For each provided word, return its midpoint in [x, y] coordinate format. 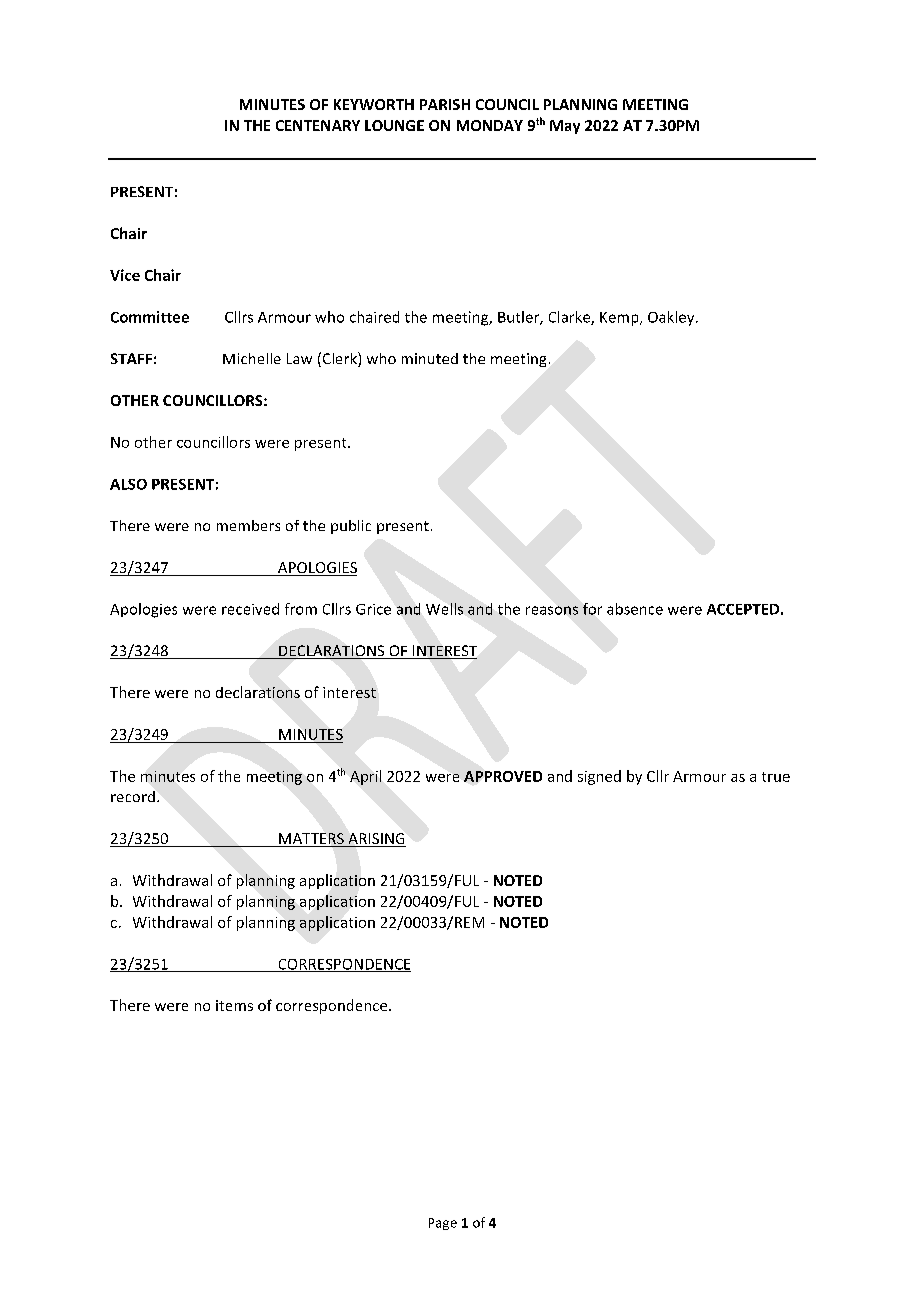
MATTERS [311, 840]
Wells [444, 609]
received [250, 609]
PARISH [445, 104]
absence [635, 609]
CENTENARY [318, 125]
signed [599, 777]
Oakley [672, 318]
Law [299, 358]
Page [443, 1224]
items [234, 1005]
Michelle [252, 358]
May [565, 127]
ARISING [376, 840]
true [776, 777]
